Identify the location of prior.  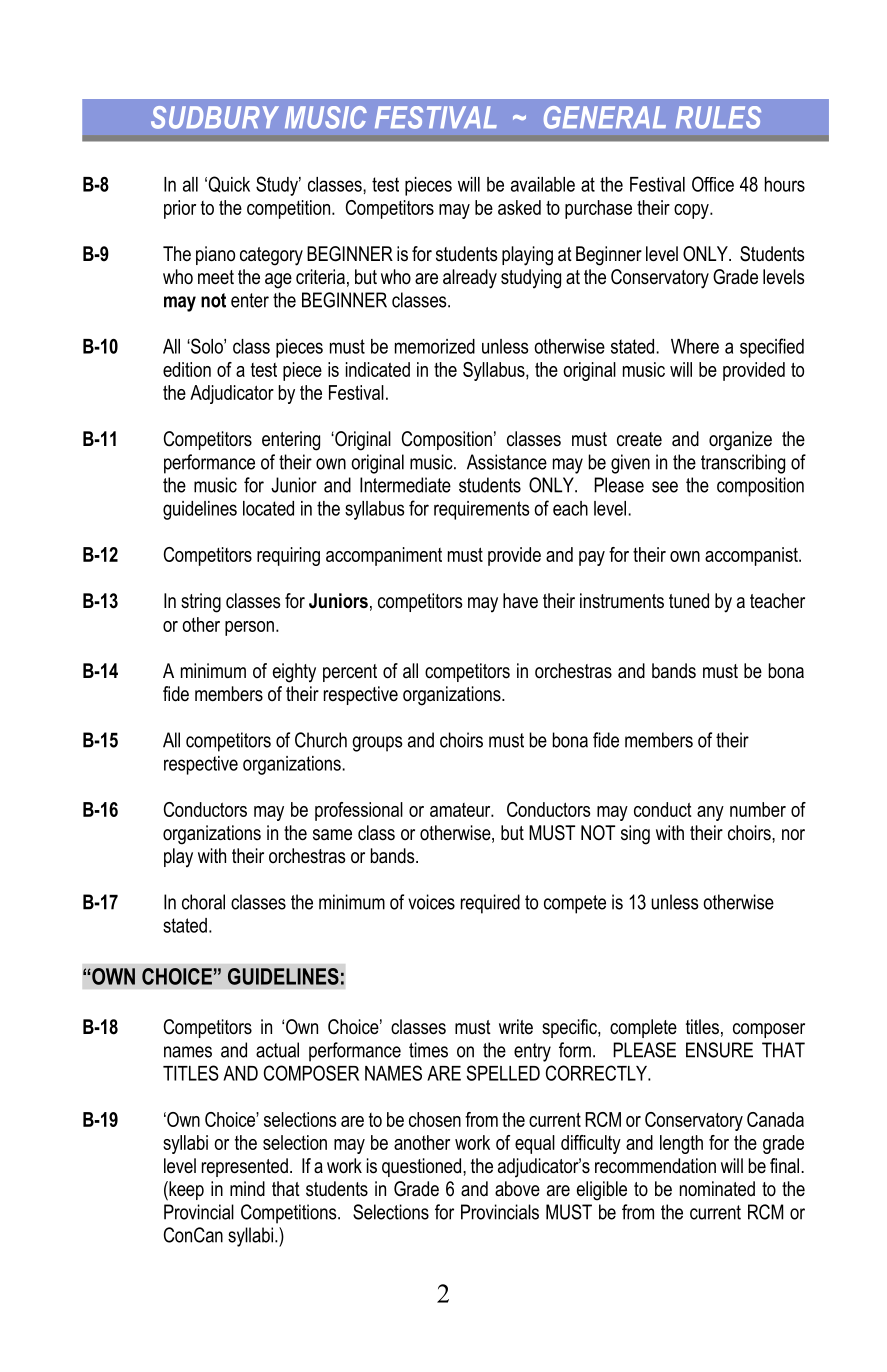
(180, 209).
